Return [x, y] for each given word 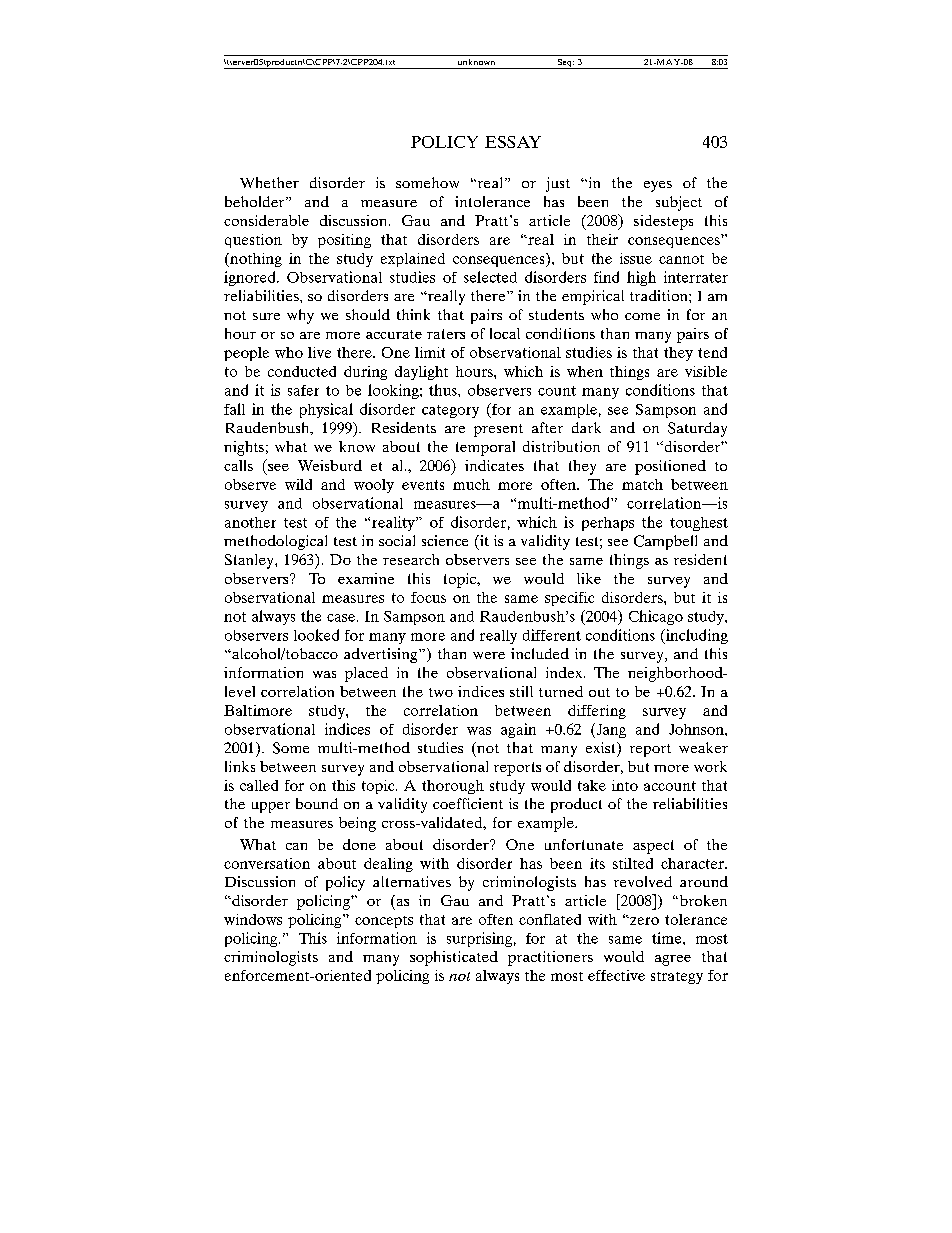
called [259, 785]
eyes [658, 186]
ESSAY [513, 142]
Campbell [665, 542]
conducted [302, 371]
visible [706, 371]
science [445, 540]
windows [253, 919]
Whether [269, 182]
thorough [453, 787]
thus [444, 390]
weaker [703, 747]
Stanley [250, 561]
